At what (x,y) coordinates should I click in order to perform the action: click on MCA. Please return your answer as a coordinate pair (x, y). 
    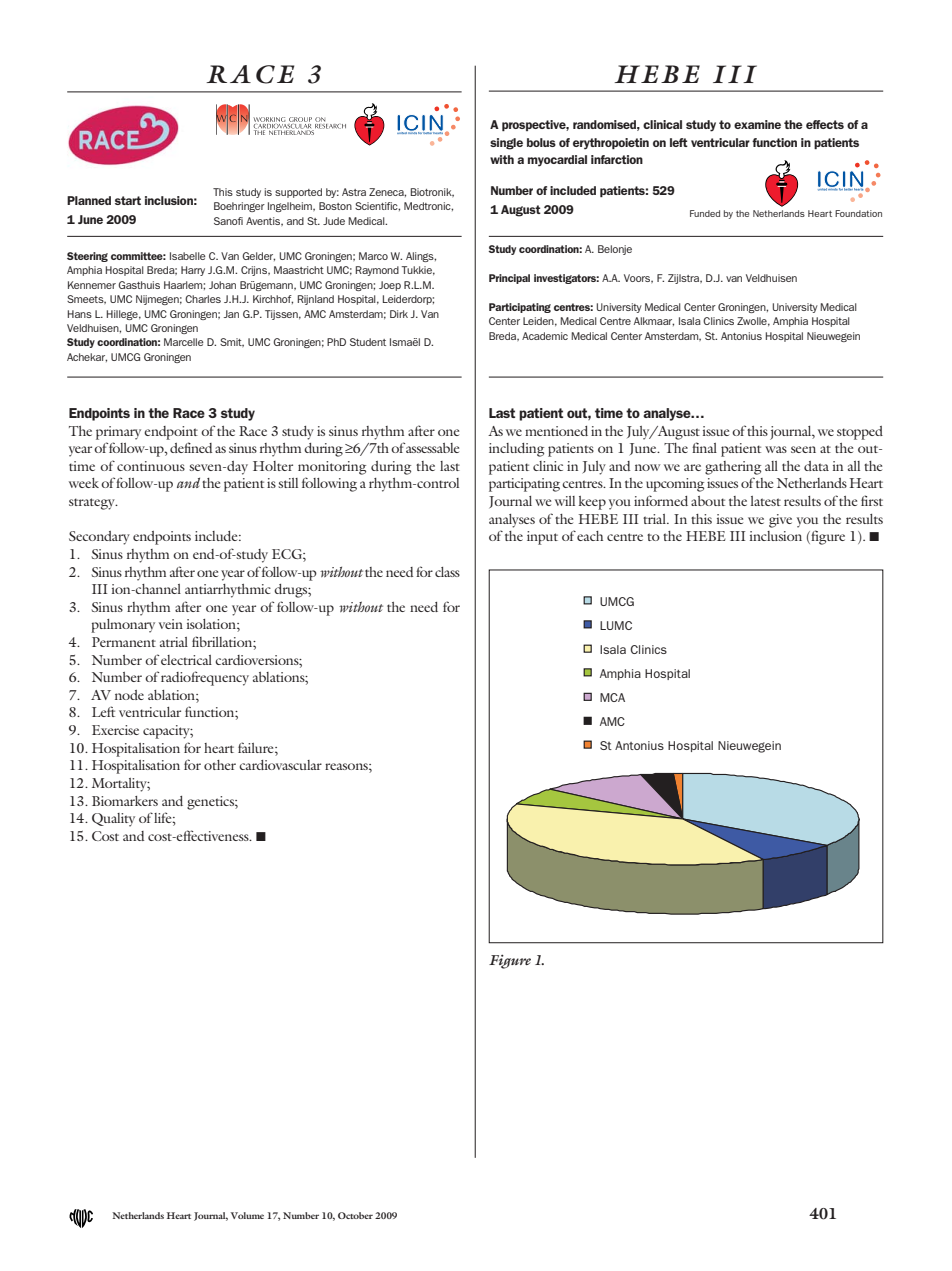
    Looking at the image, I should click on (612, 697).
